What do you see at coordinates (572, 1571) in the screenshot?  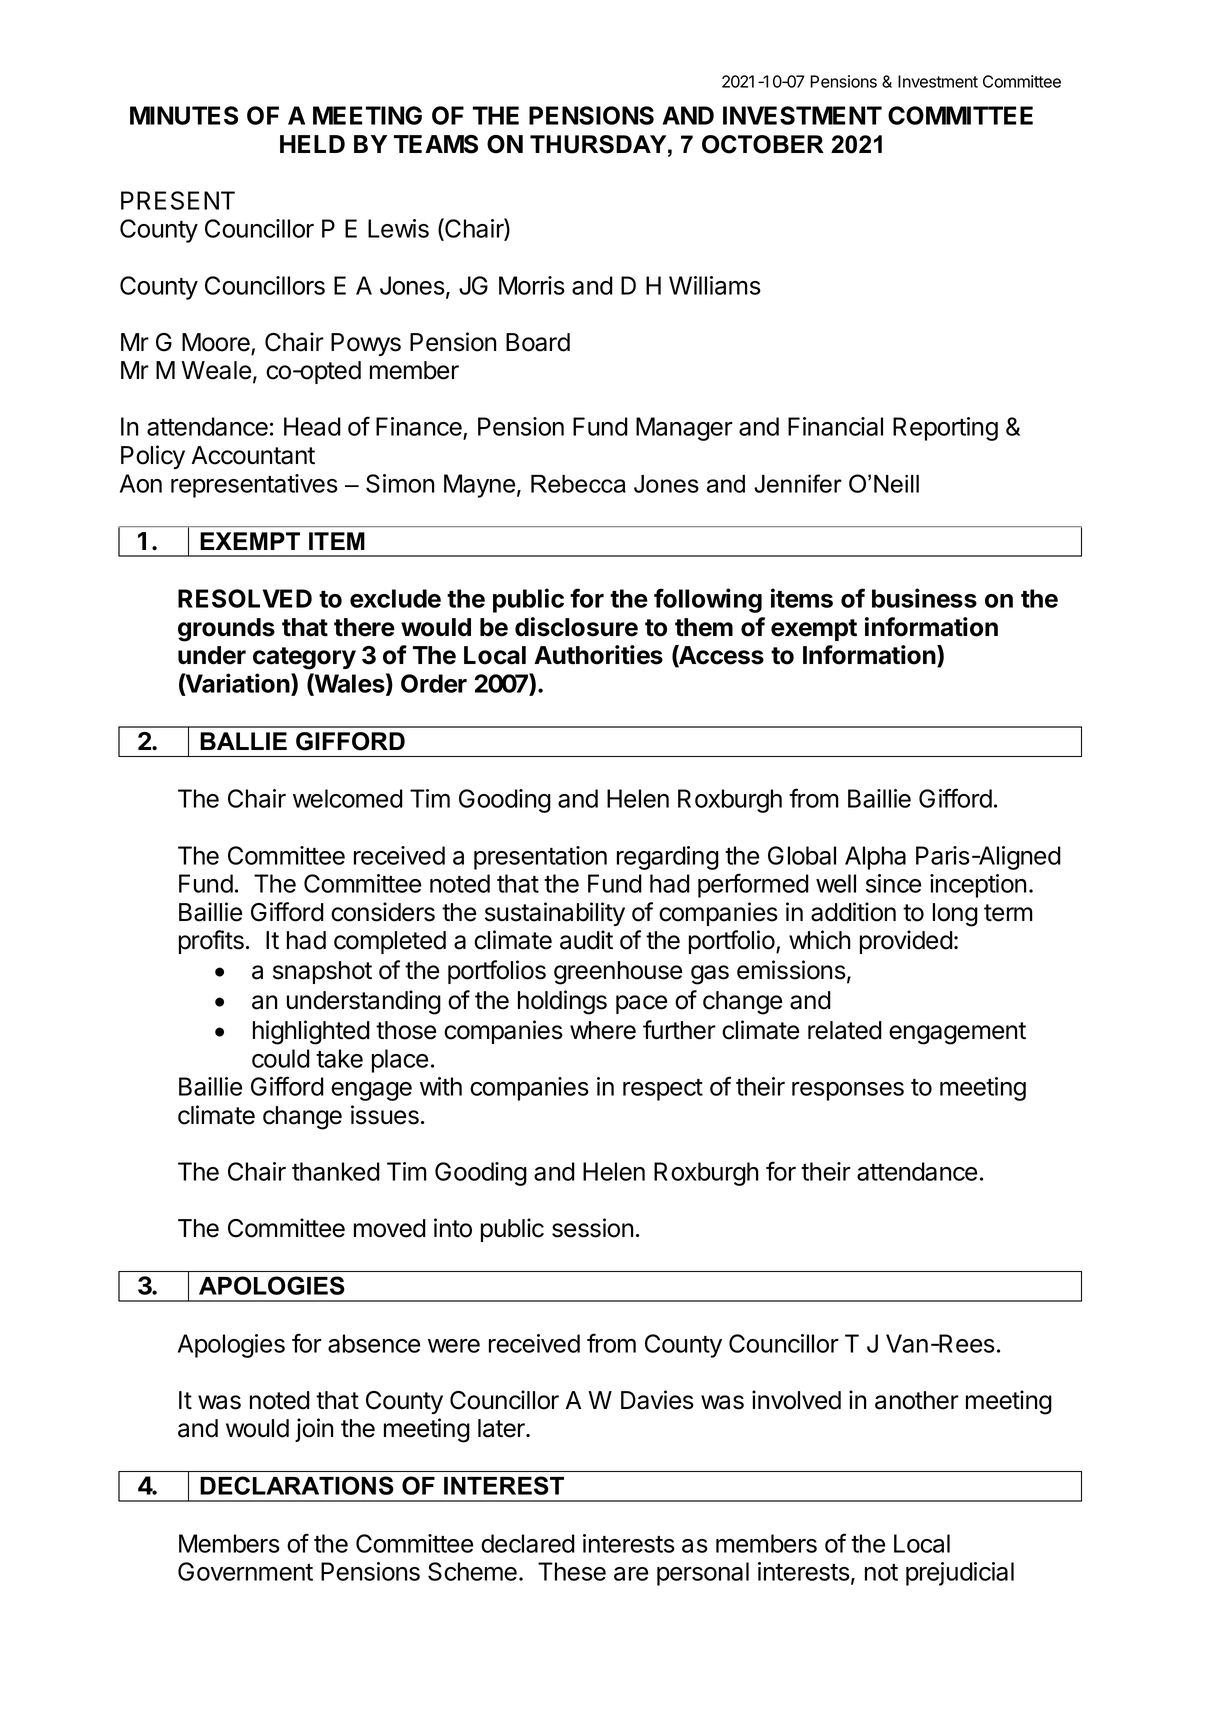 I see `These` at bounding box center [572, 1571].
